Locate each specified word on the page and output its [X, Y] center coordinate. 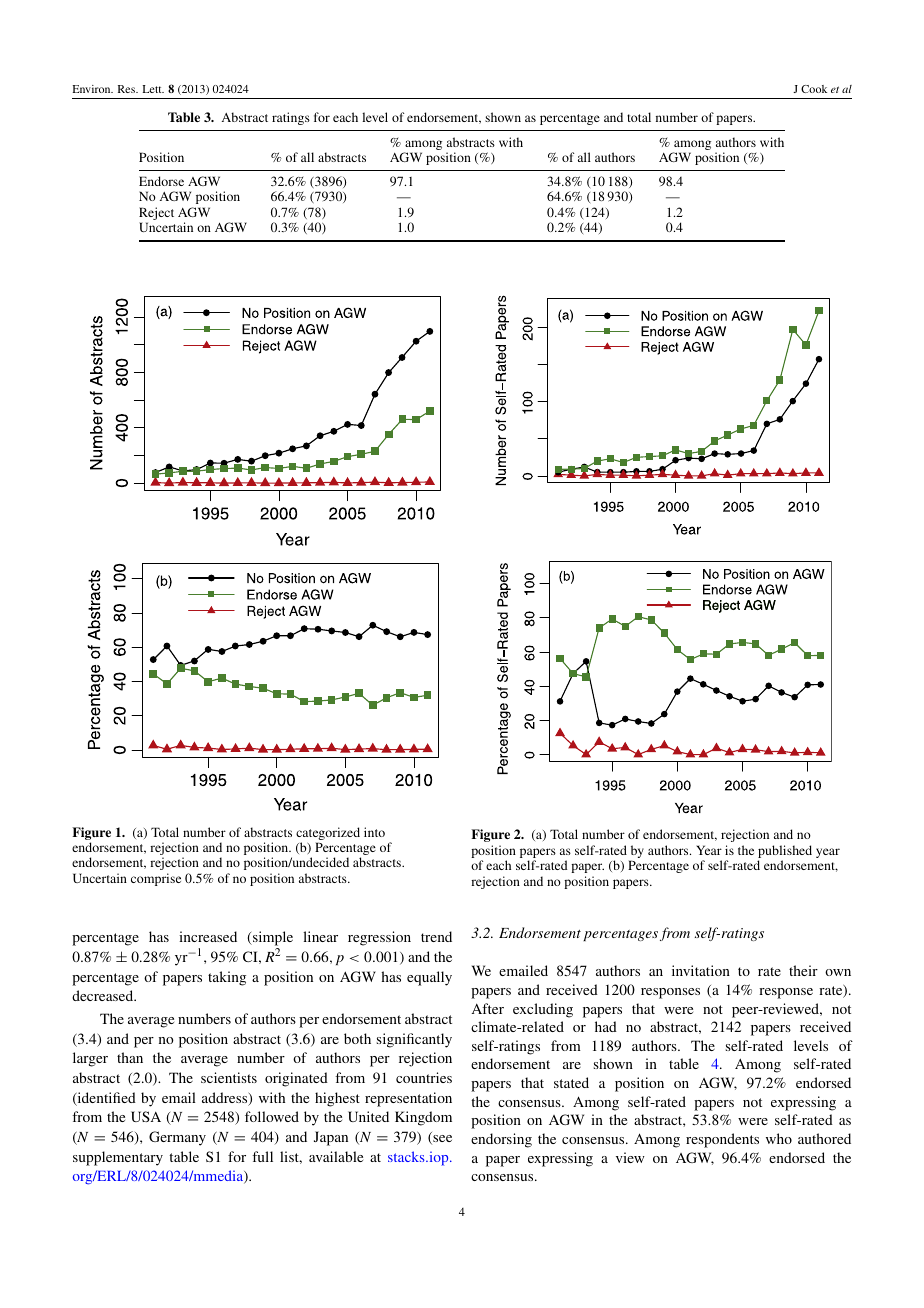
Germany [177, 1138]
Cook [814, 89]
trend [436, 936]
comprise [156, 879]
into [374, 832]
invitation [701, 970]
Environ [92, 89]
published [785, 853]
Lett [153, 89]
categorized [328, 833]
